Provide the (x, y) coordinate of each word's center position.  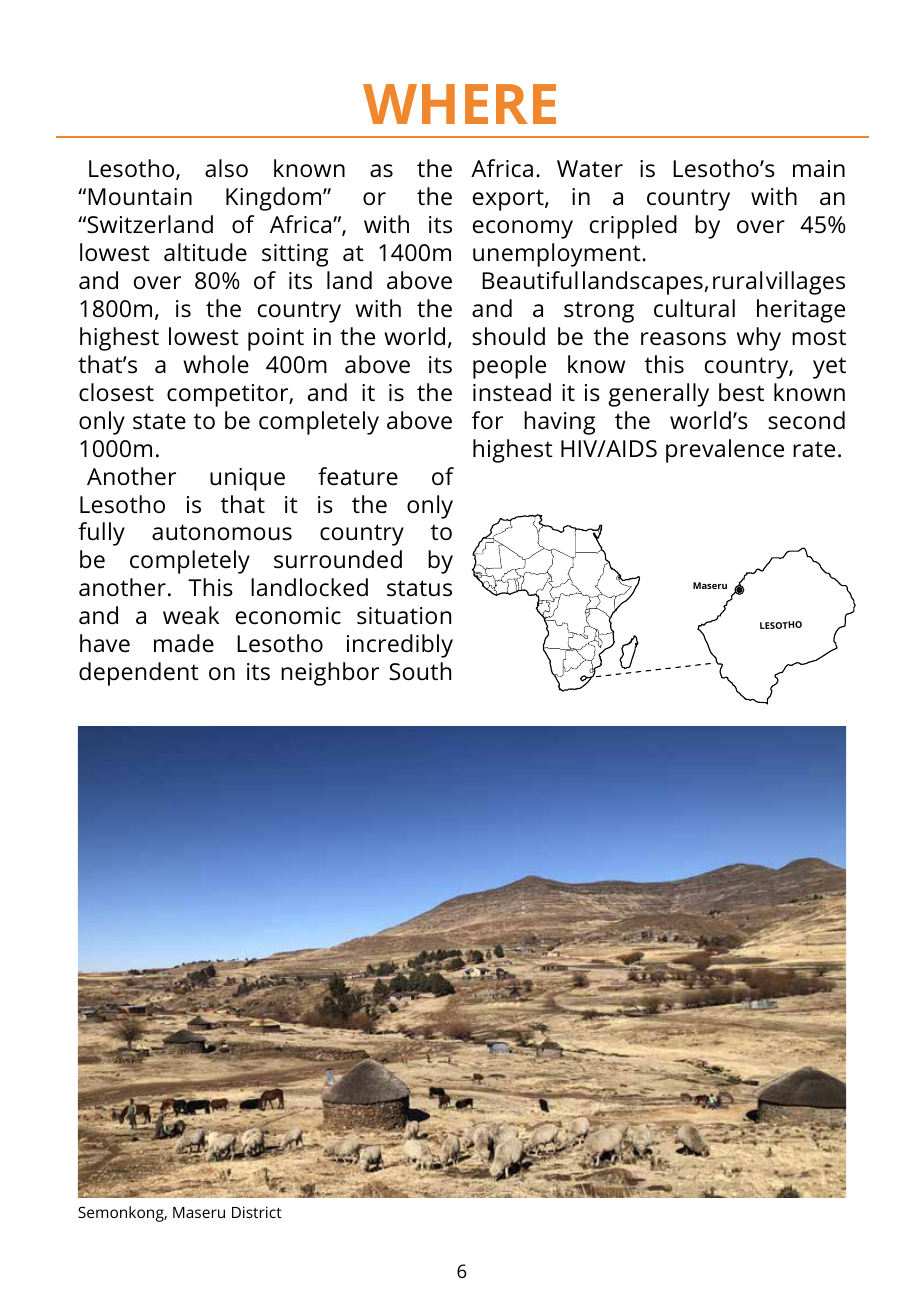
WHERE (459, 104)
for (487, 420)
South (420, 671)
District (257, 1212)
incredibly (400, 646)
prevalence (725, 451)
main (819, 168)
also (226, 168)
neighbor (330, 674)
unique (247, 479)
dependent (139, 674)
